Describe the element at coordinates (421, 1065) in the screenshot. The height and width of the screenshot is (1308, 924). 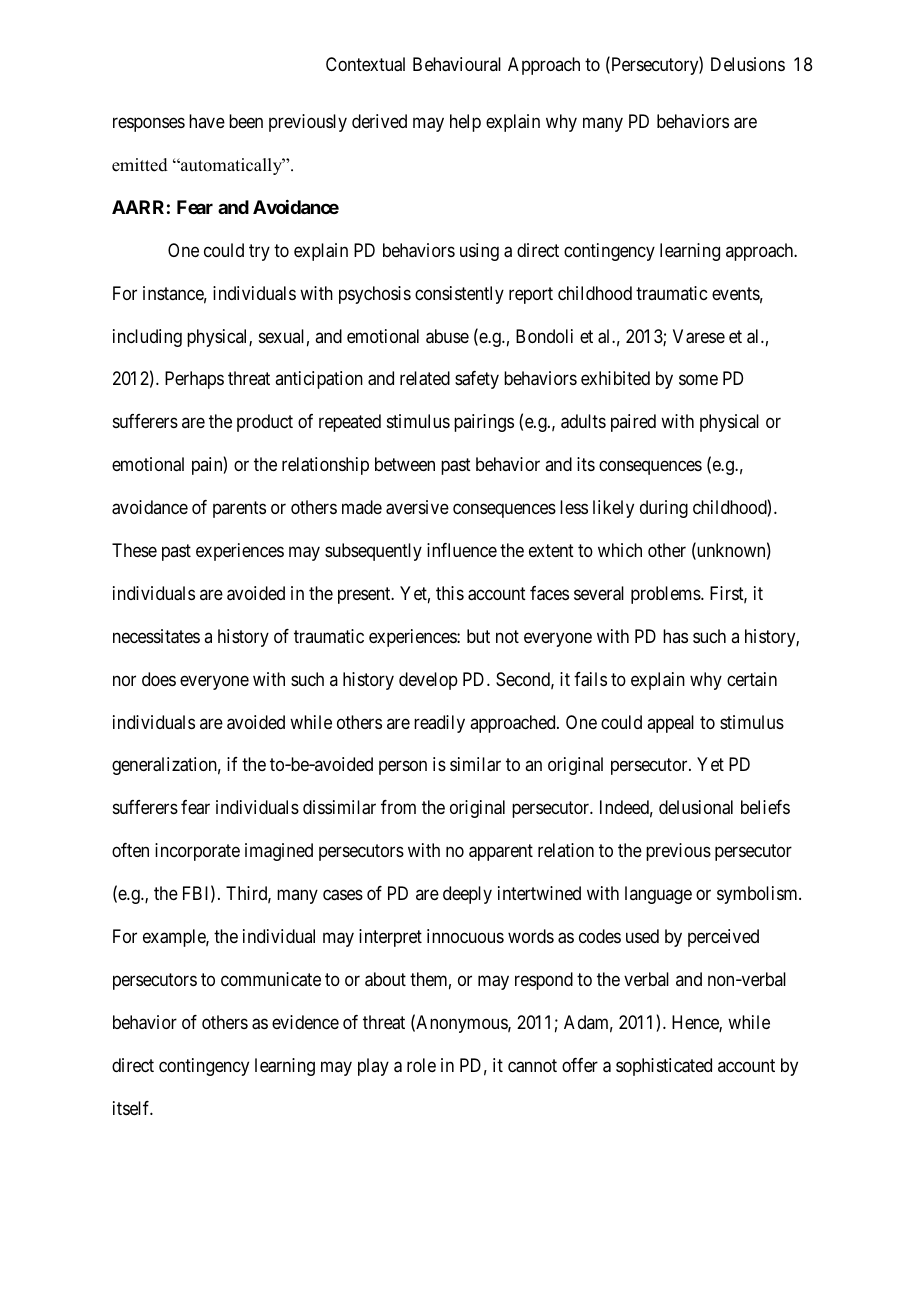
I see `role` at that location.
